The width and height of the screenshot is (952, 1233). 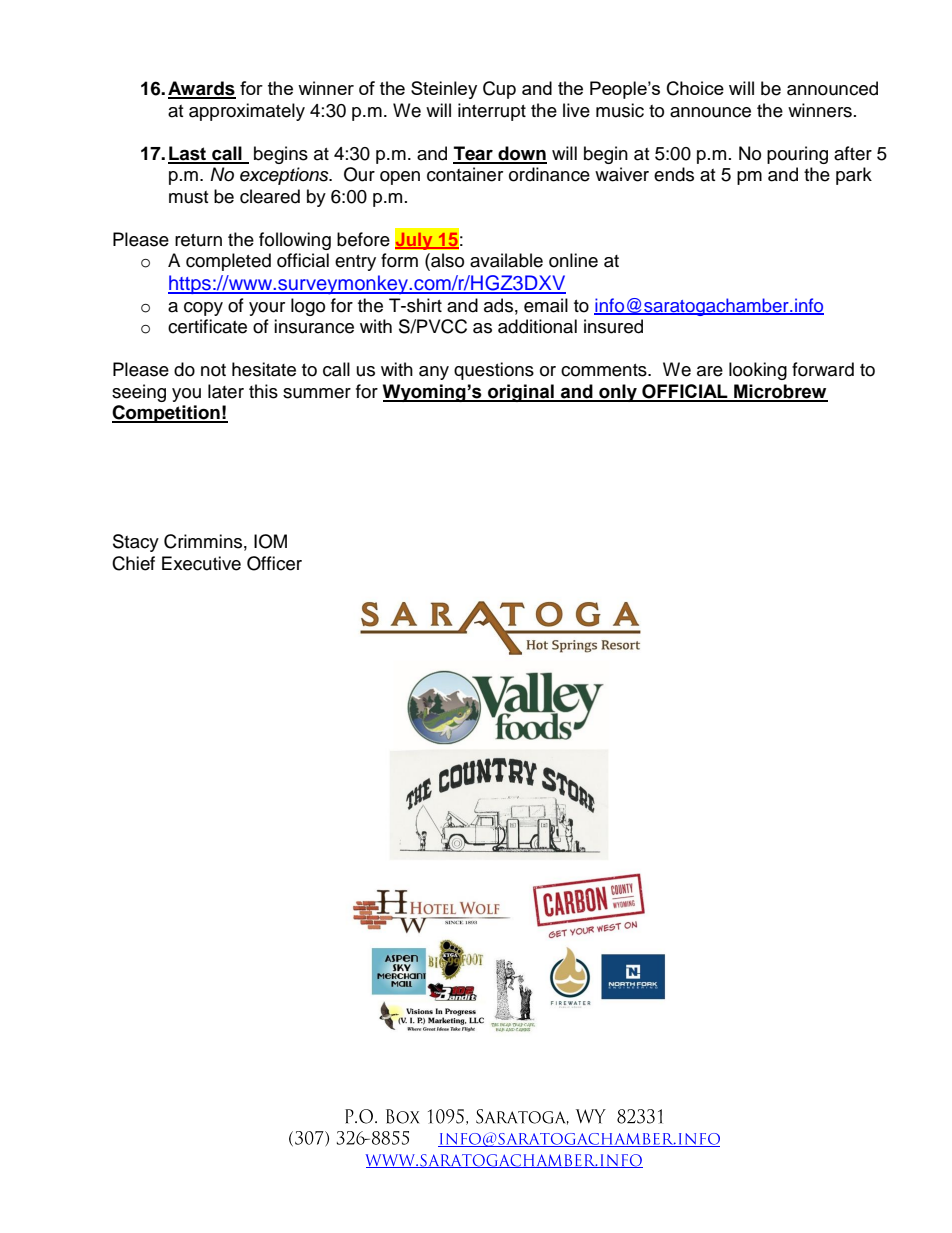 What do you see at coordinates (758, 371) in the screenshot?
I see `looking` at bounding box center [758, 371].
